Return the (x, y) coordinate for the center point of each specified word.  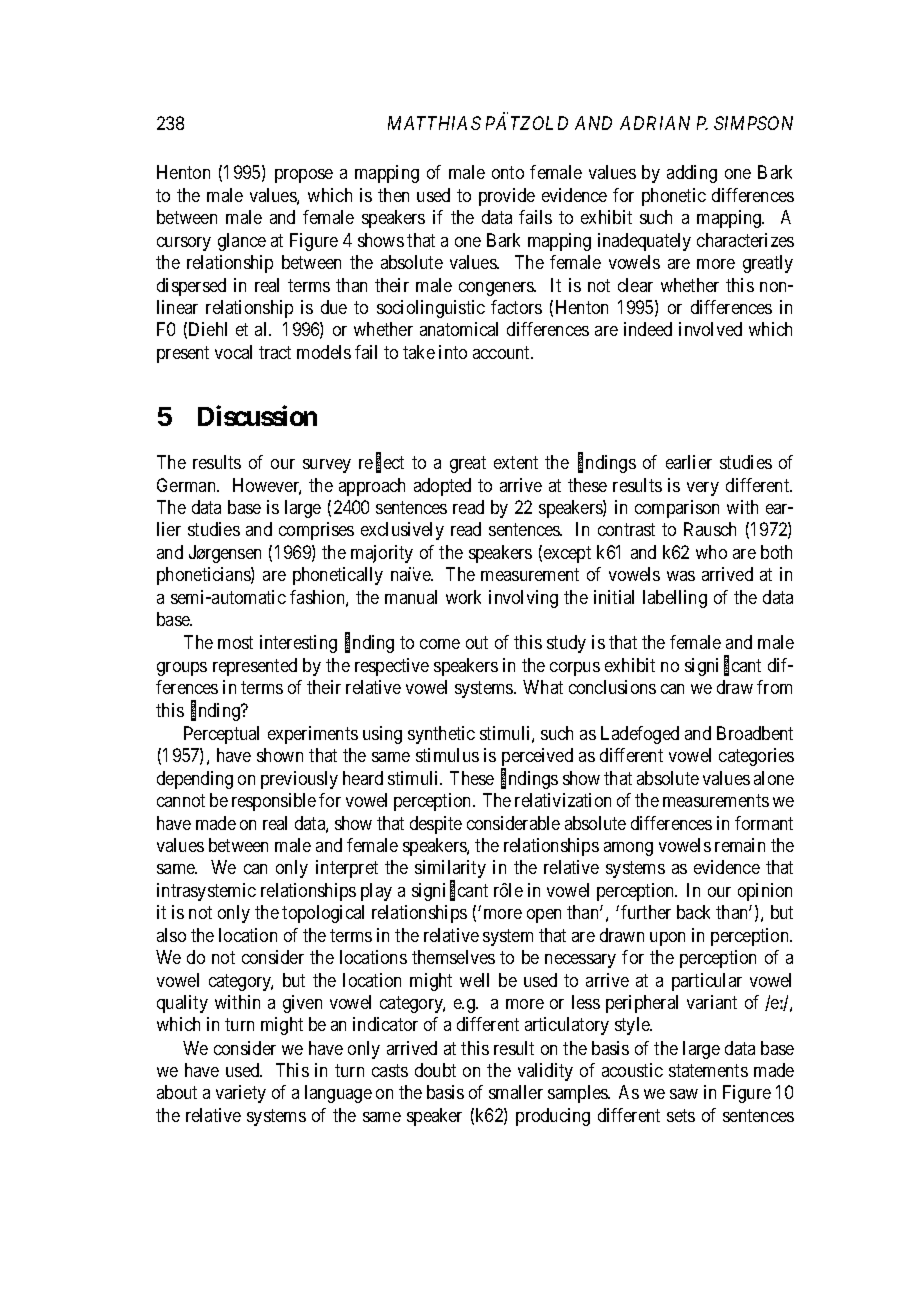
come (440, 644)
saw (684, 1094)
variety (241, 1094)
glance (242, 242)
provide (507, 197)
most (235, 643)
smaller (516, 1092)
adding (692, 174)
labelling (675, 599)
